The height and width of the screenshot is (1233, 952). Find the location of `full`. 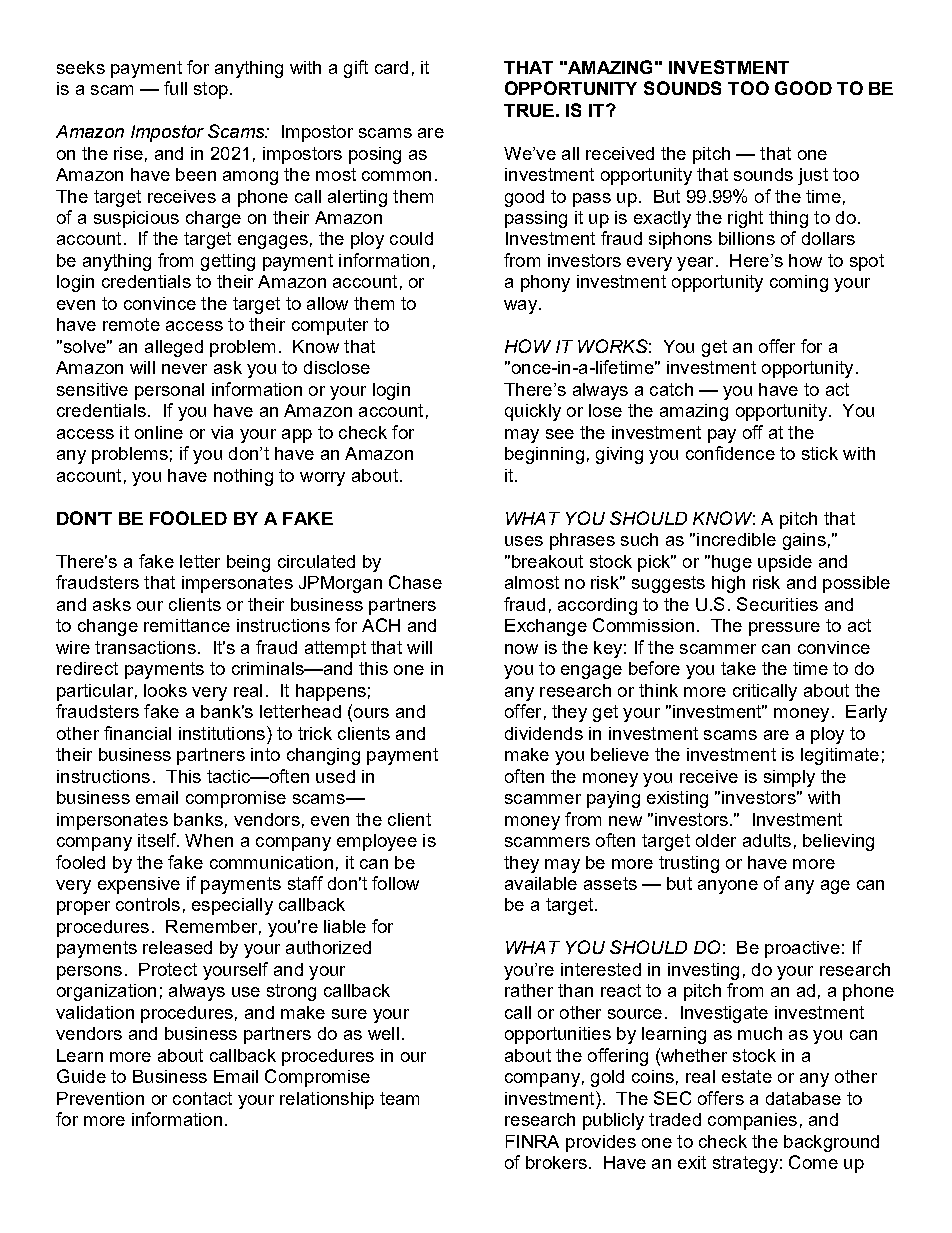

full is located at coordinates (175, 88).
